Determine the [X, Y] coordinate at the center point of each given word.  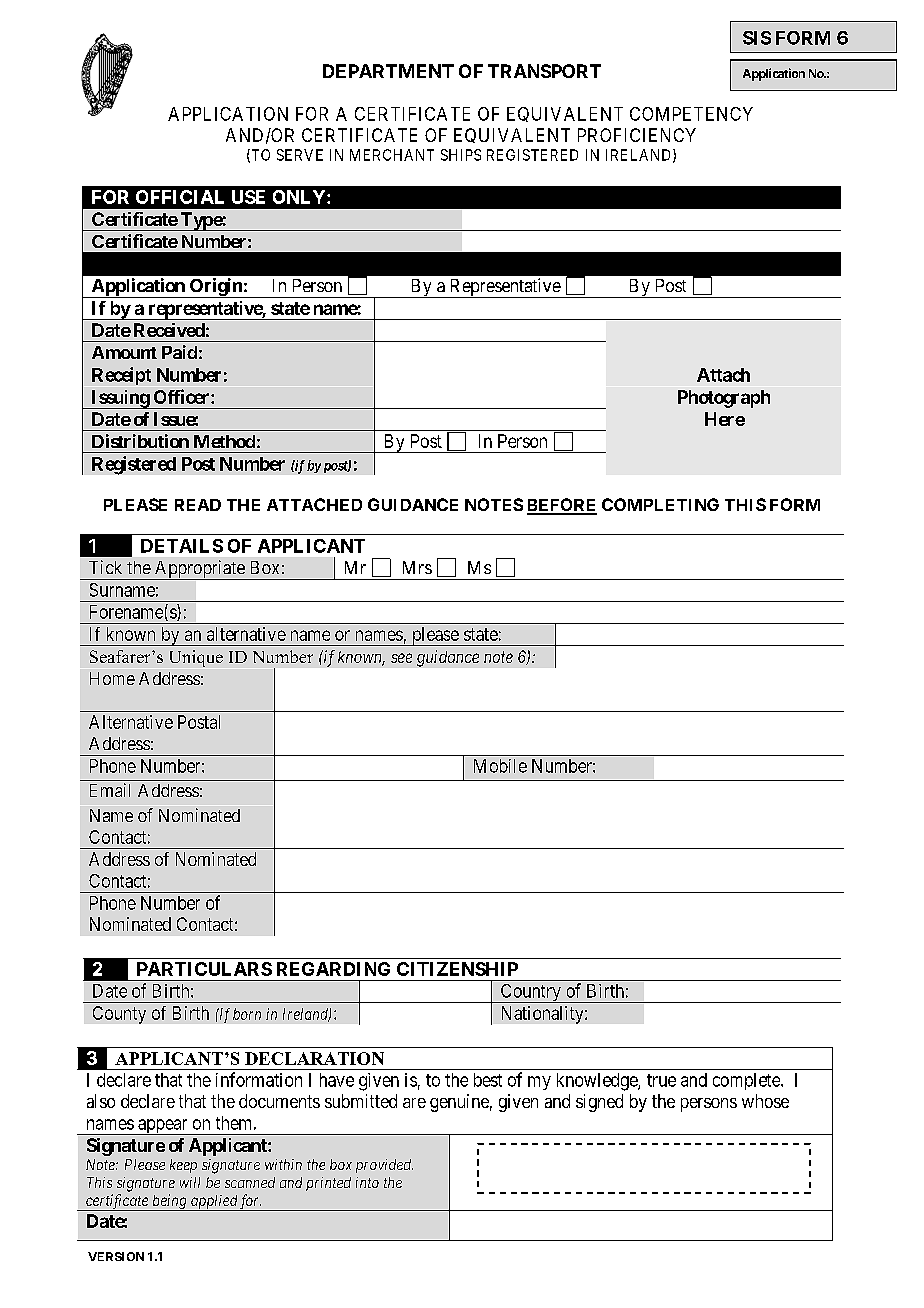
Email [110, 790]
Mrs [417, 567]
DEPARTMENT [388, 71]
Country [530, 993]
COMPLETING [660, 504]
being [169, 1202]
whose [765, 1101]
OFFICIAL [180, 197]
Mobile [500, 766]
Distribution [140, 441]
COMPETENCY [691, 114]
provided [384, 1166]
